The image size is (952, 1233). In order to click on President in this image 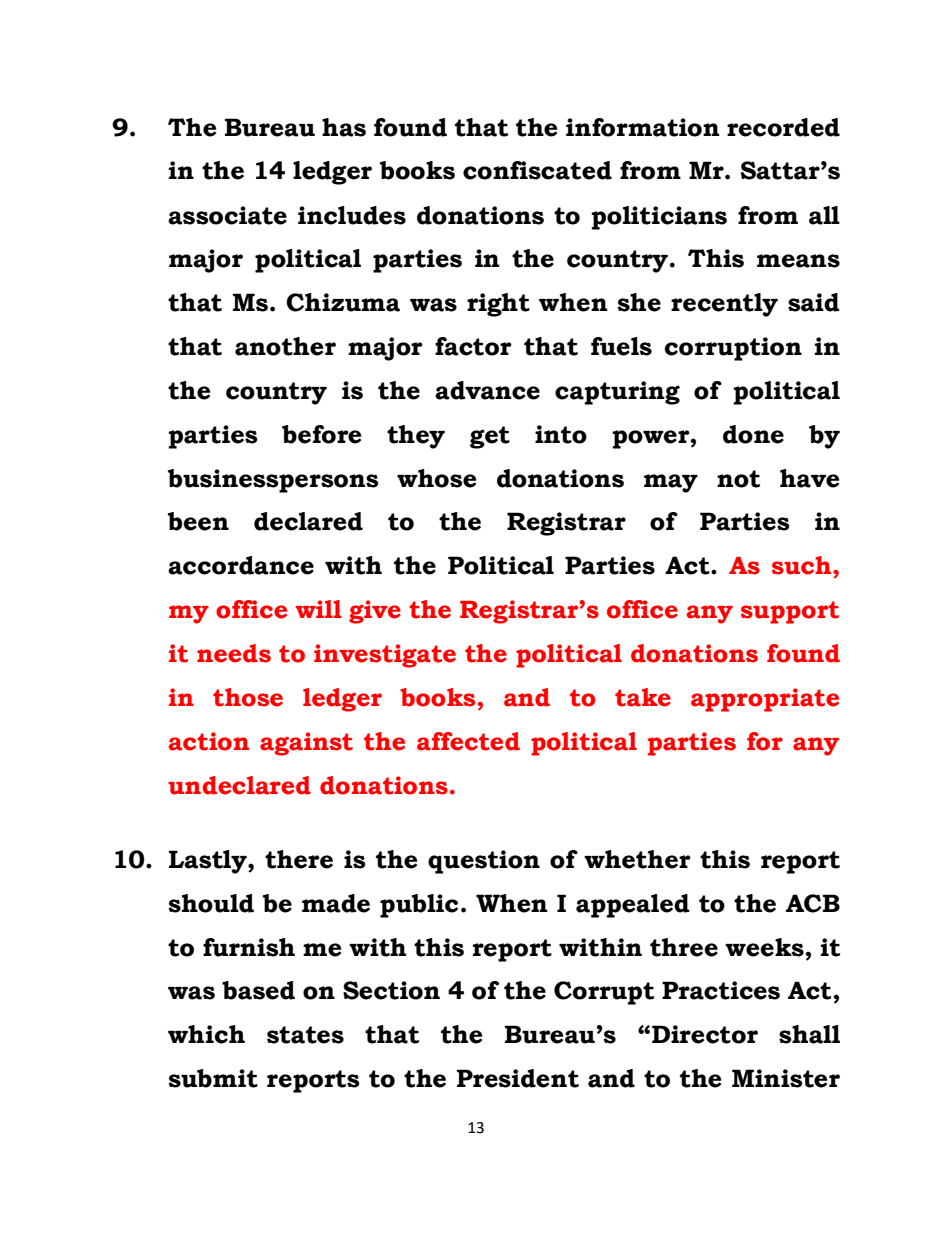, I will do `click(518, 1078)`.
